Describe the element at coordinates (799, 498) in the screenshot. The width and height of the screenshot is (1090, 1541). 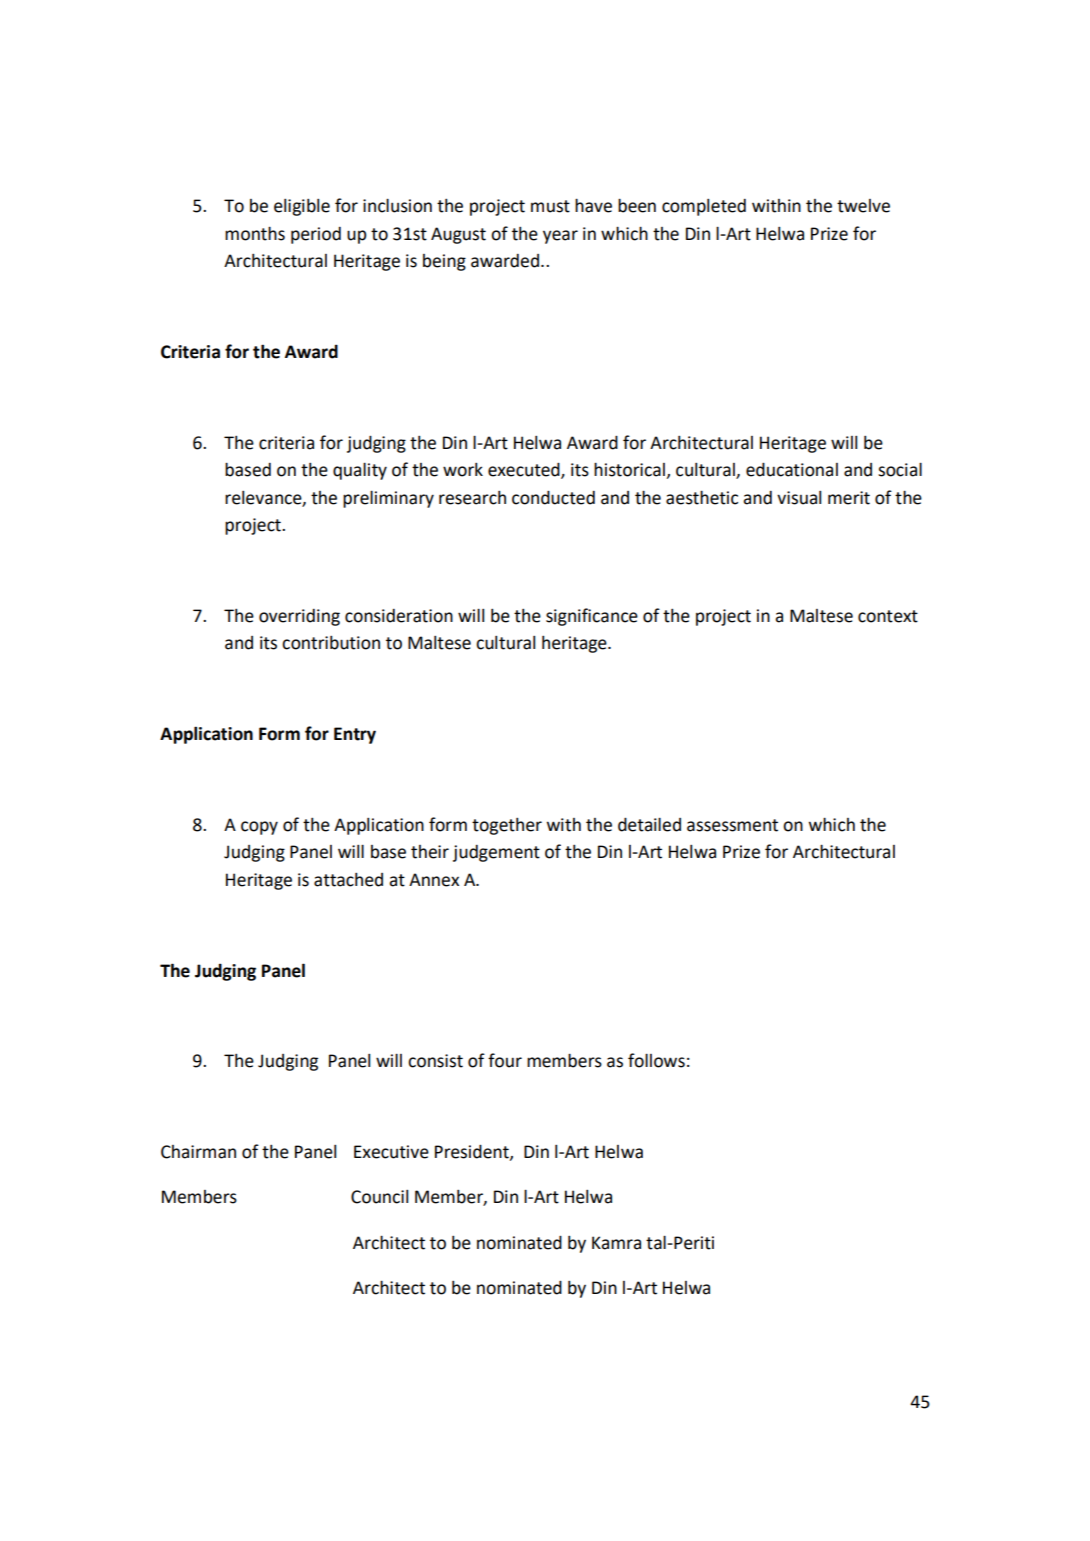
I see `visual` at that location.
